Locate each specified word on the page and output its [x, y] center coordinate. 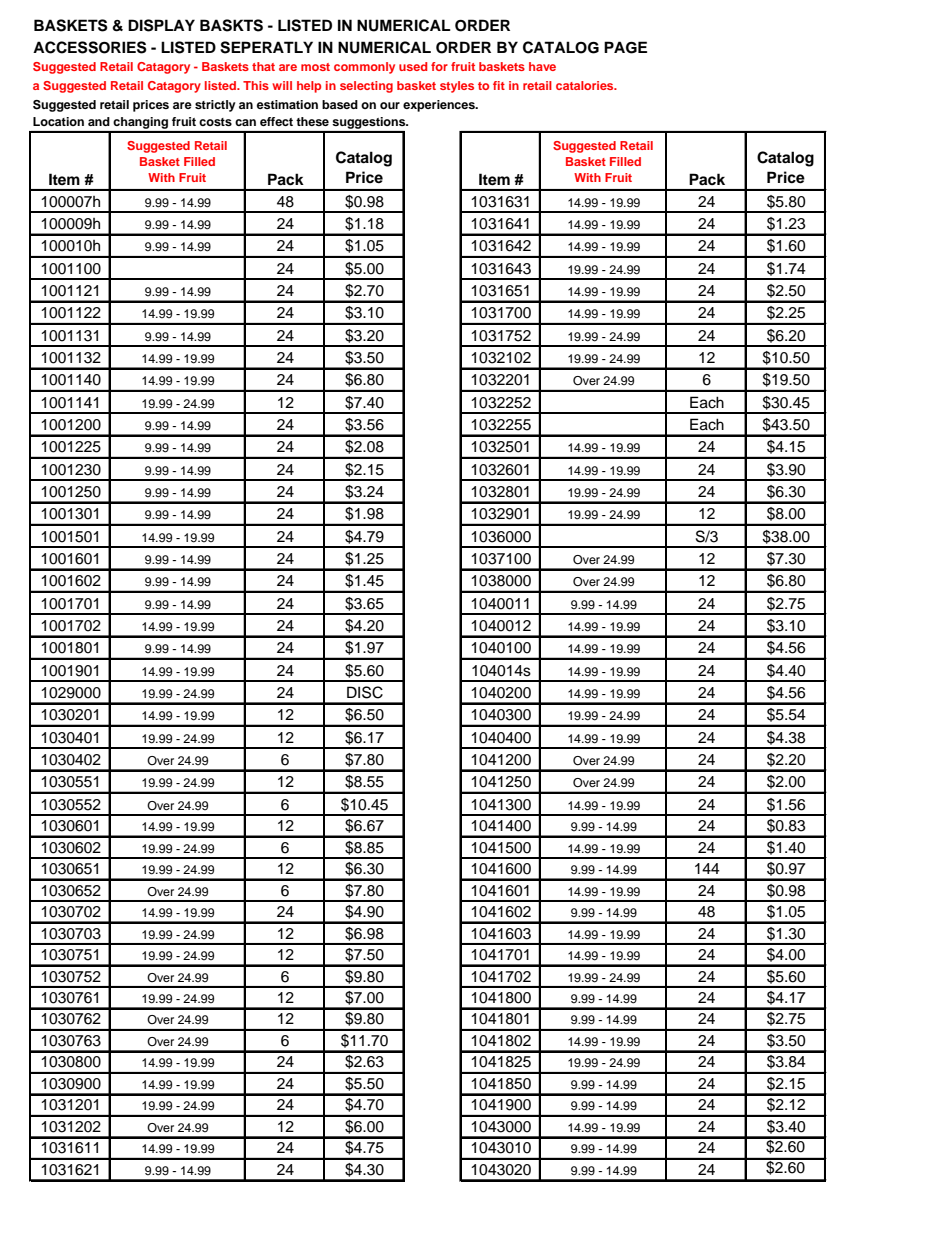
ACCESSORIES [90, 47]
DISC [365, 692]
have [542, 66]
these [312, 121]
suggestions [369, 124]
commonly [364, 68]
